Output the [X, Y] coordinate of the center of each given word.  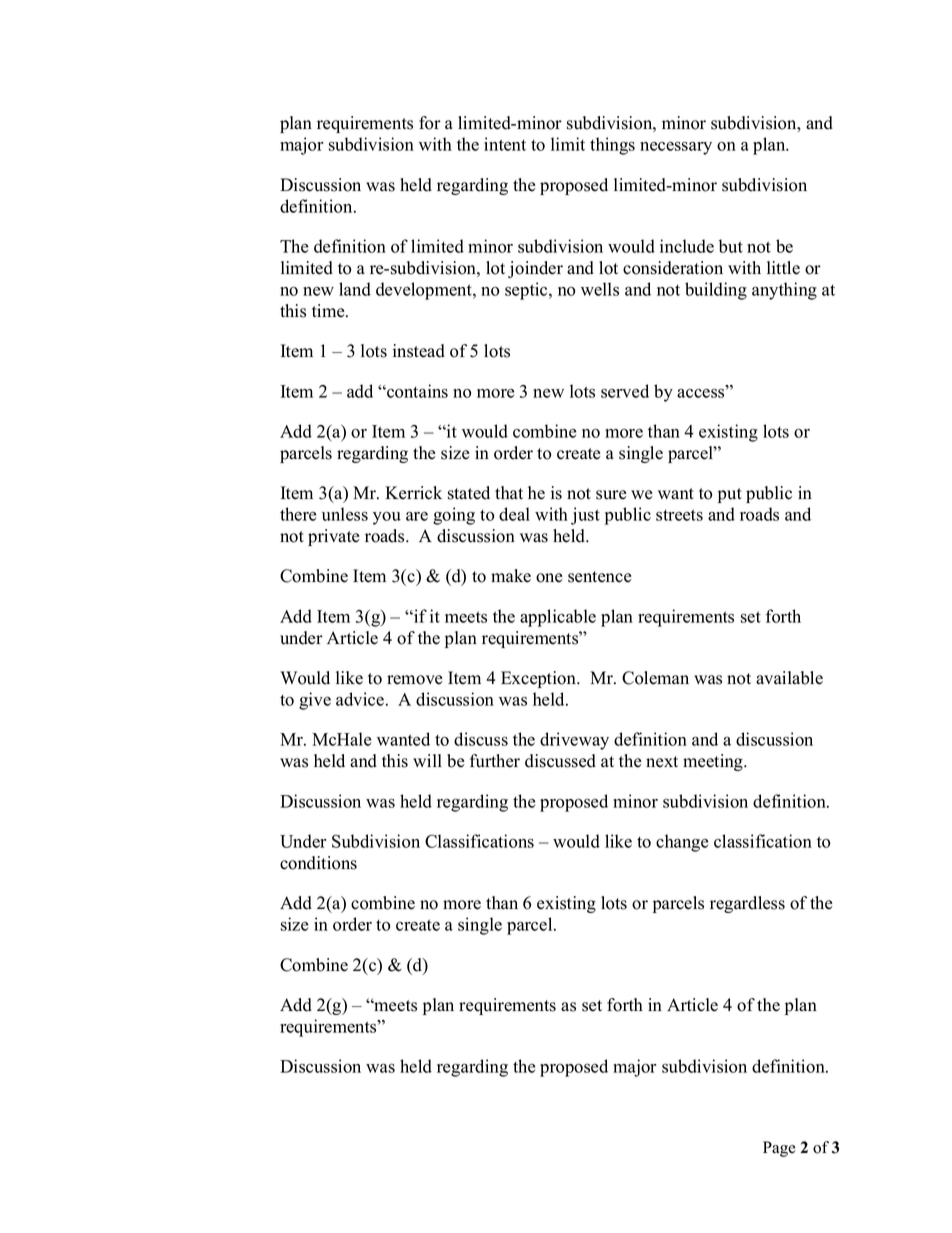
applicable [558, 618]
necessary [676, 148]
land [355, 289]
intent [505, 144]
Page [779, 1149]
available [789, 678]
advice [360, 699]
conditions [318, 863]
